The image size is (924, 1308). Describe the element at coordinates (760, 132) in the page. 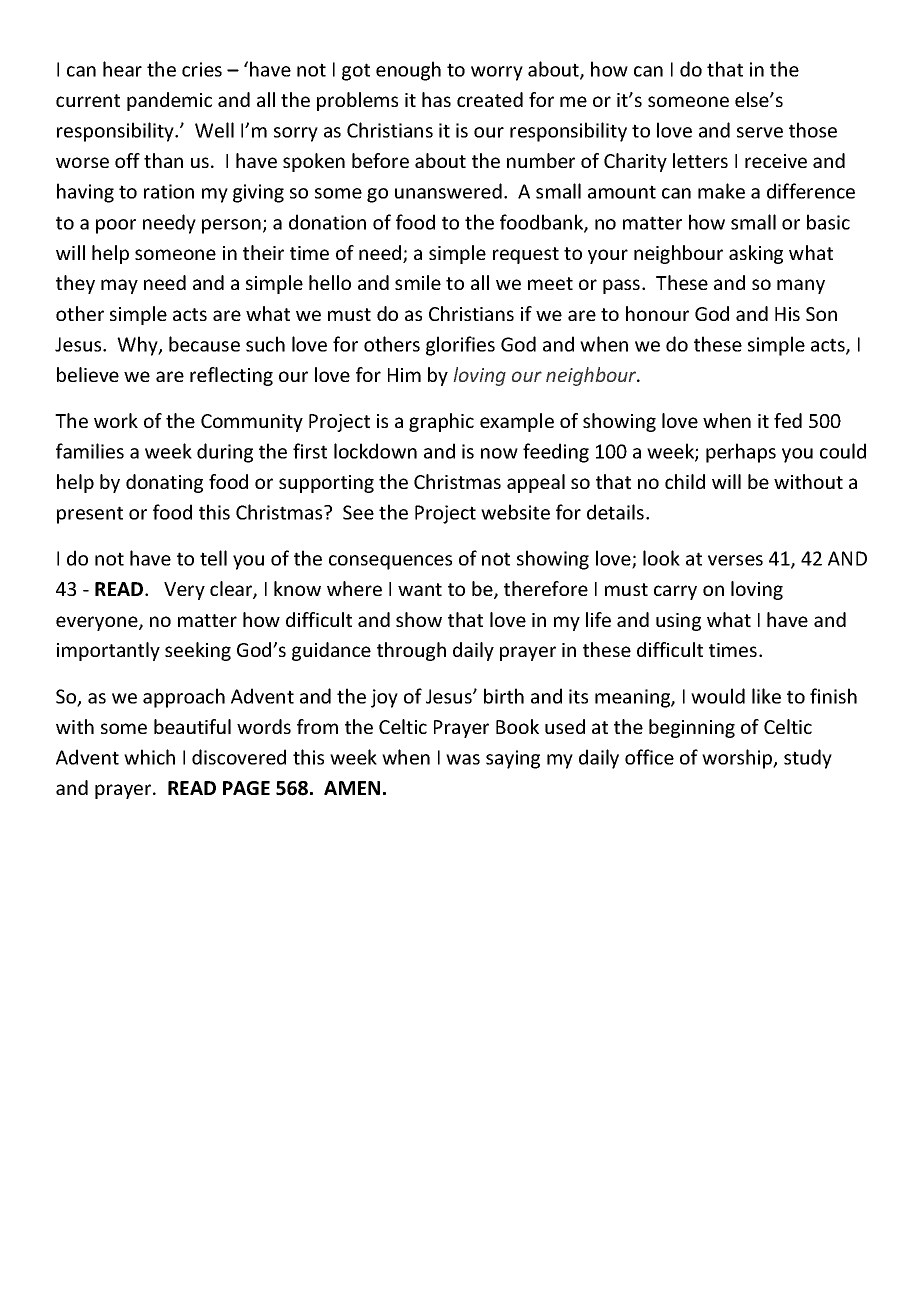

I see `serve` at that location.
